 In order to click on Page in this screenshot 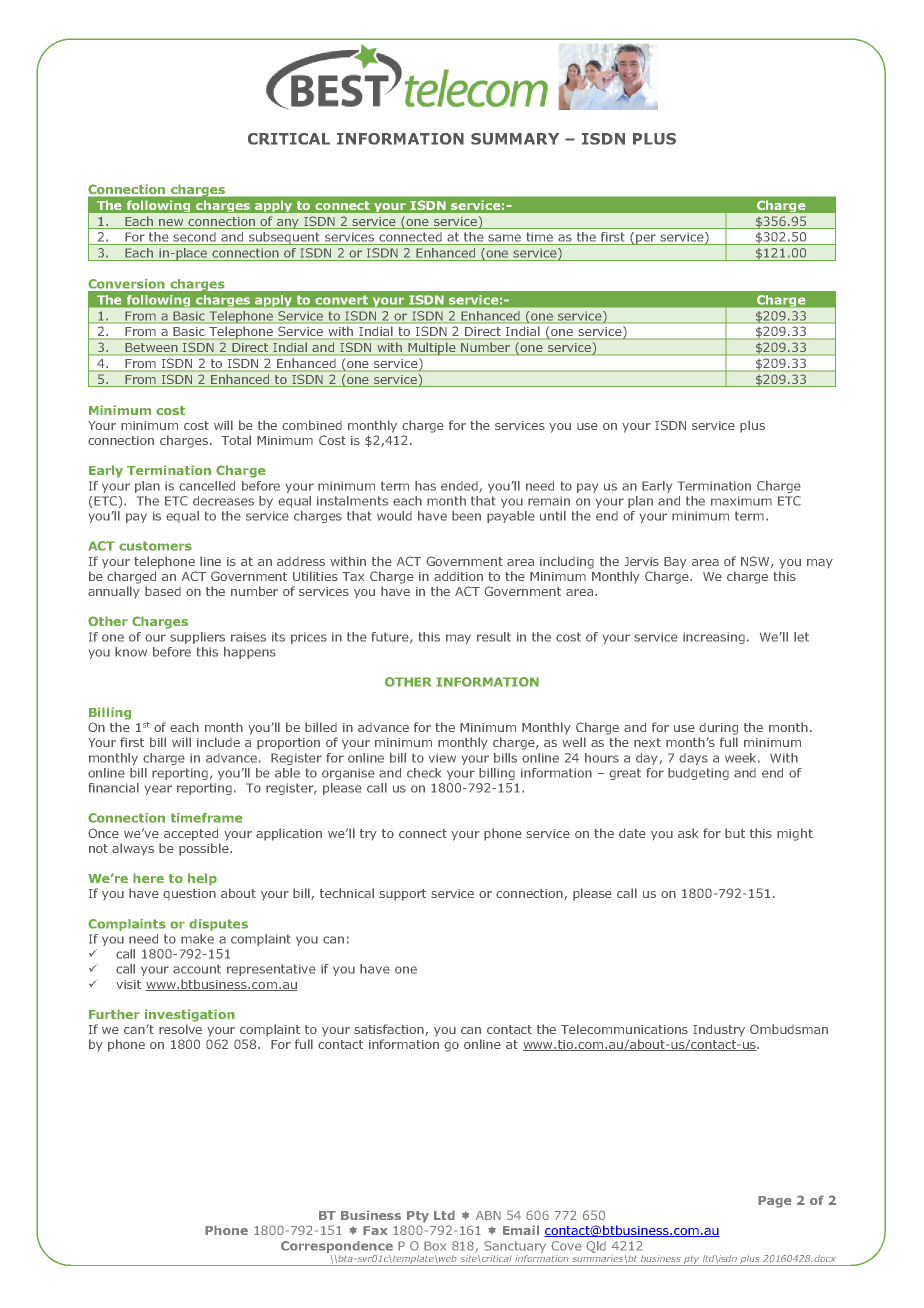, I will do `click(775, 1202)`.
